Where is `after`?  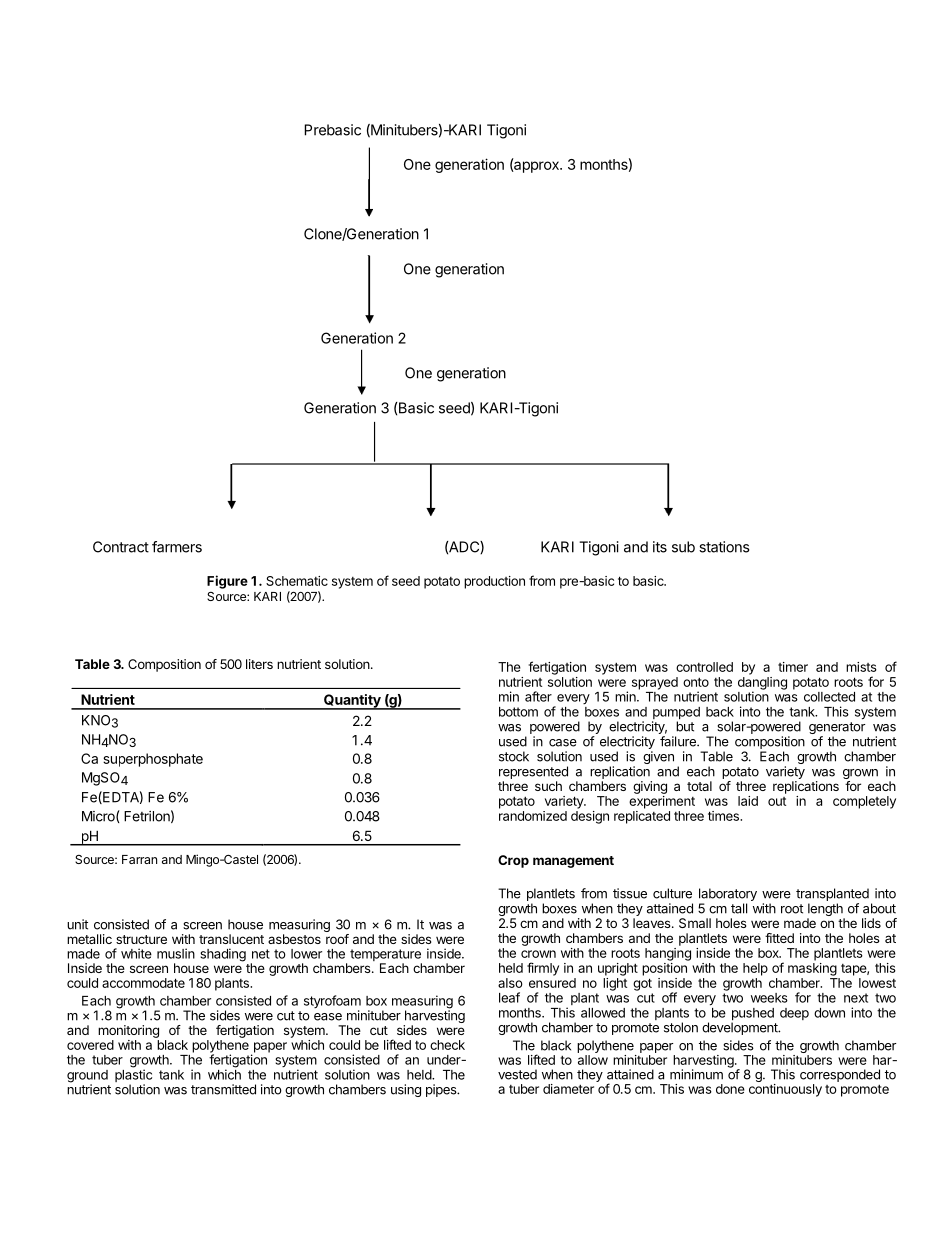 after is located at coordinates (538, 696).
